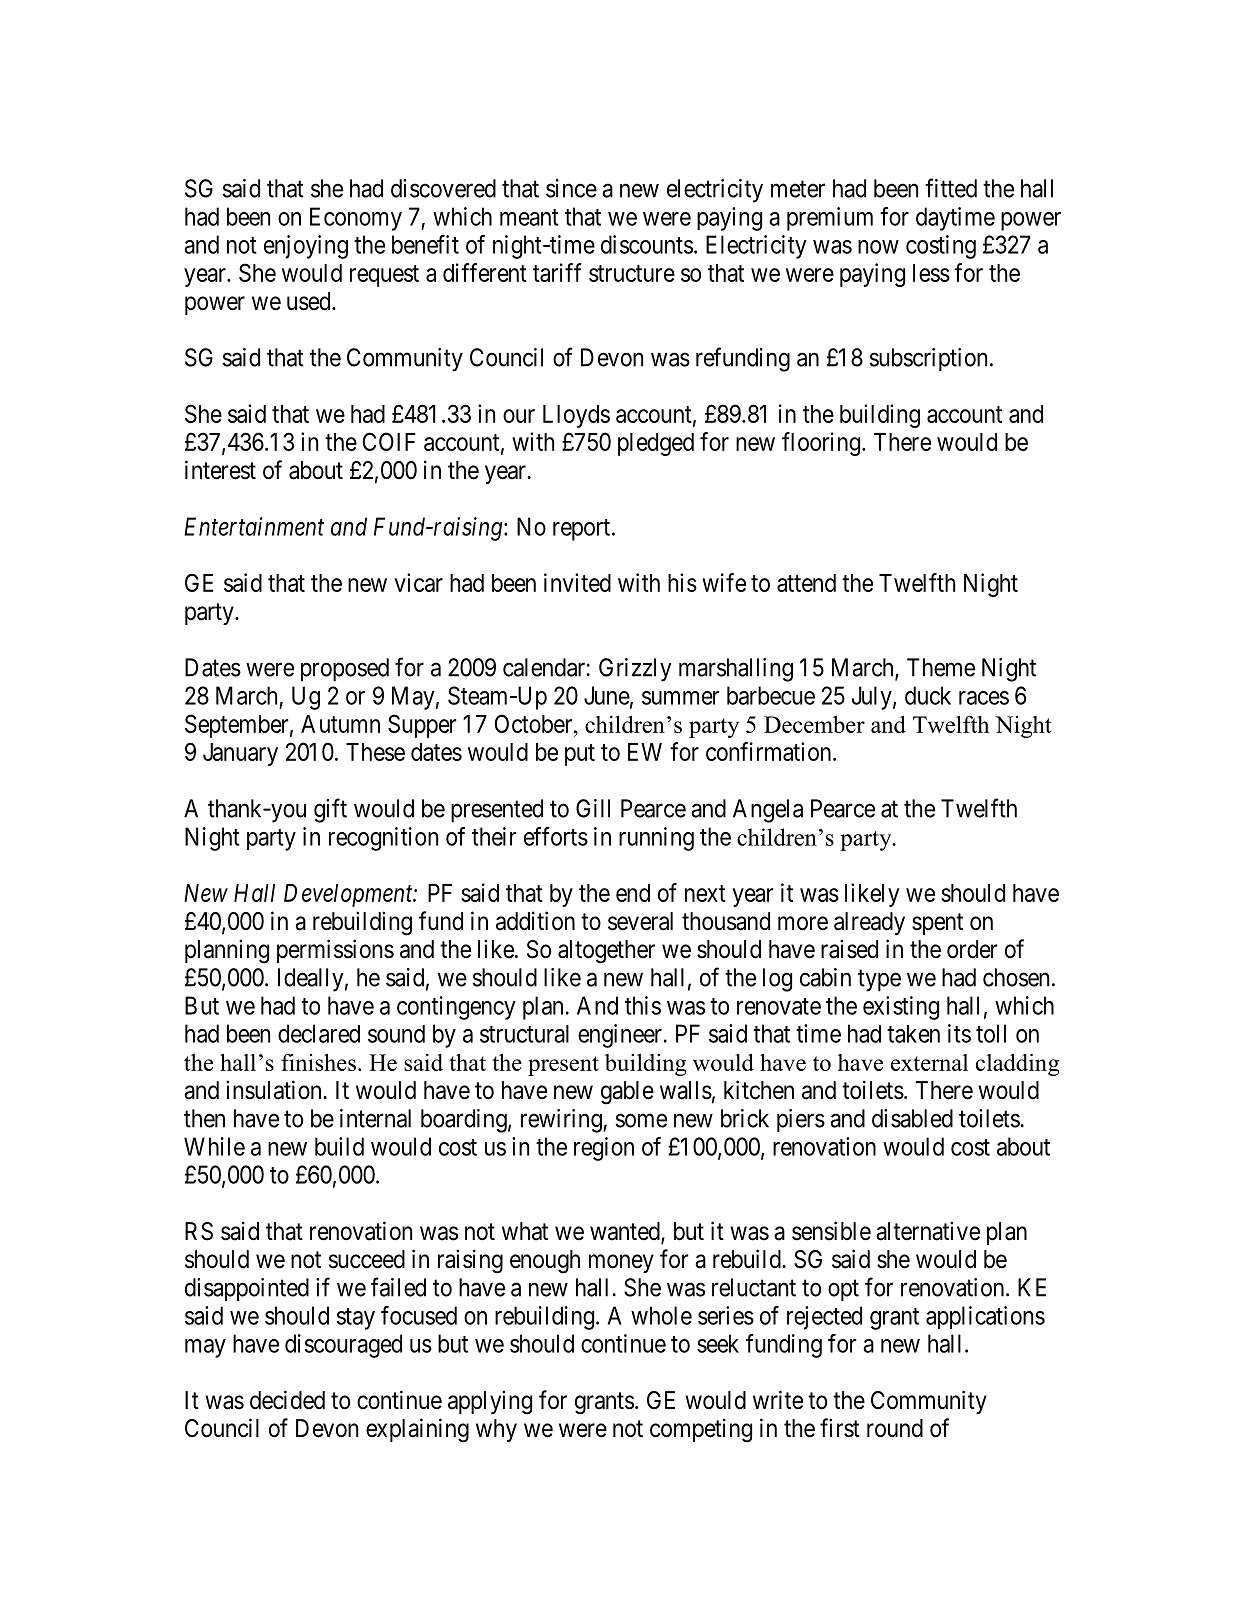 The height and width of the screenshot is (1617, 1250). I want to click on insulation, so click(275, 1090).
